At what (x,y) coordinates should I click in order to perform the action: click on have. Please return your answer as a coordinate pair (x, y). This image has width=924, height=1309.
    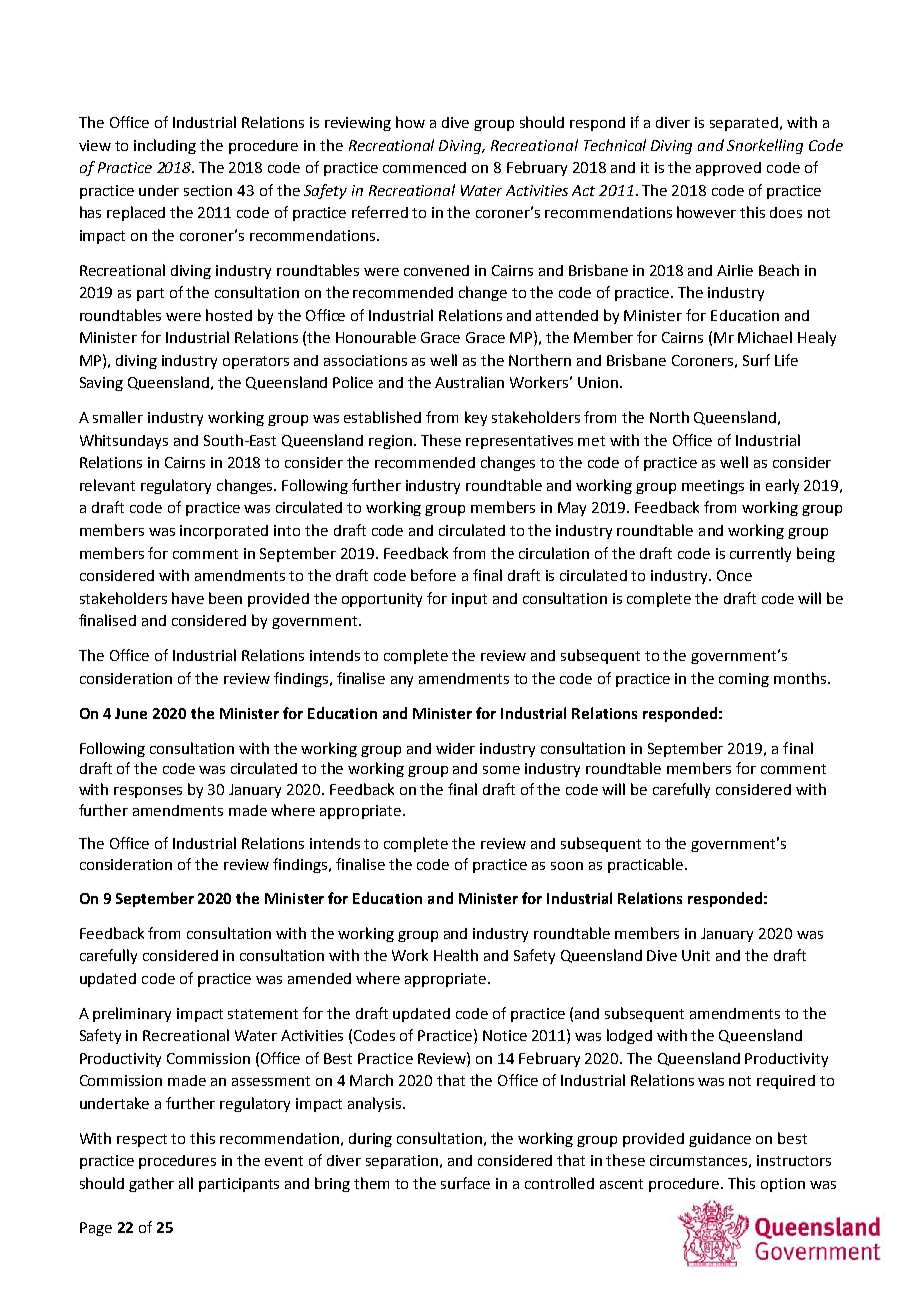
    Looking at the image, I should click on (188, 598).
